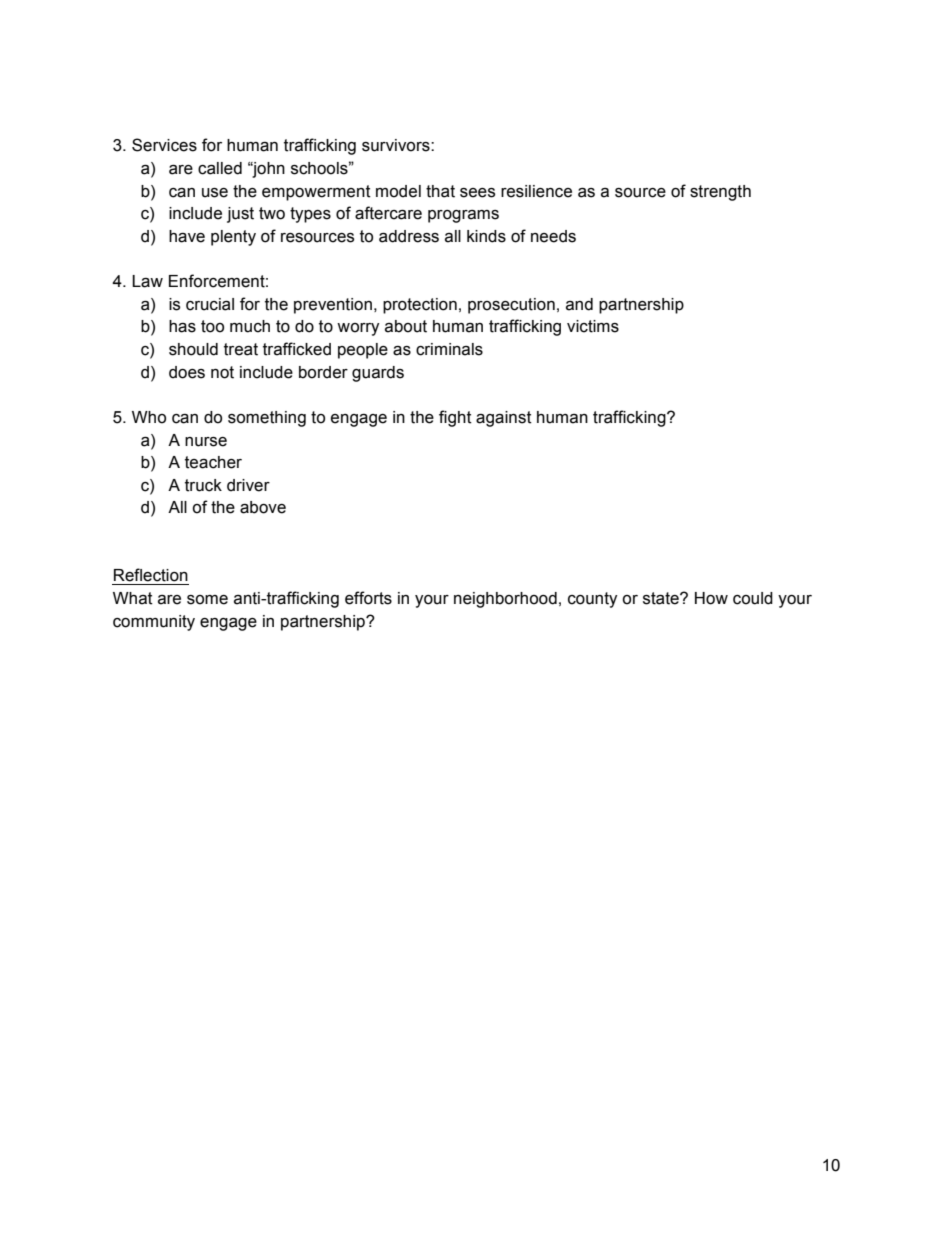 Image resolution: width=952 pixels, height=1233 pixels. I want to click on not, so click(222, 372).
